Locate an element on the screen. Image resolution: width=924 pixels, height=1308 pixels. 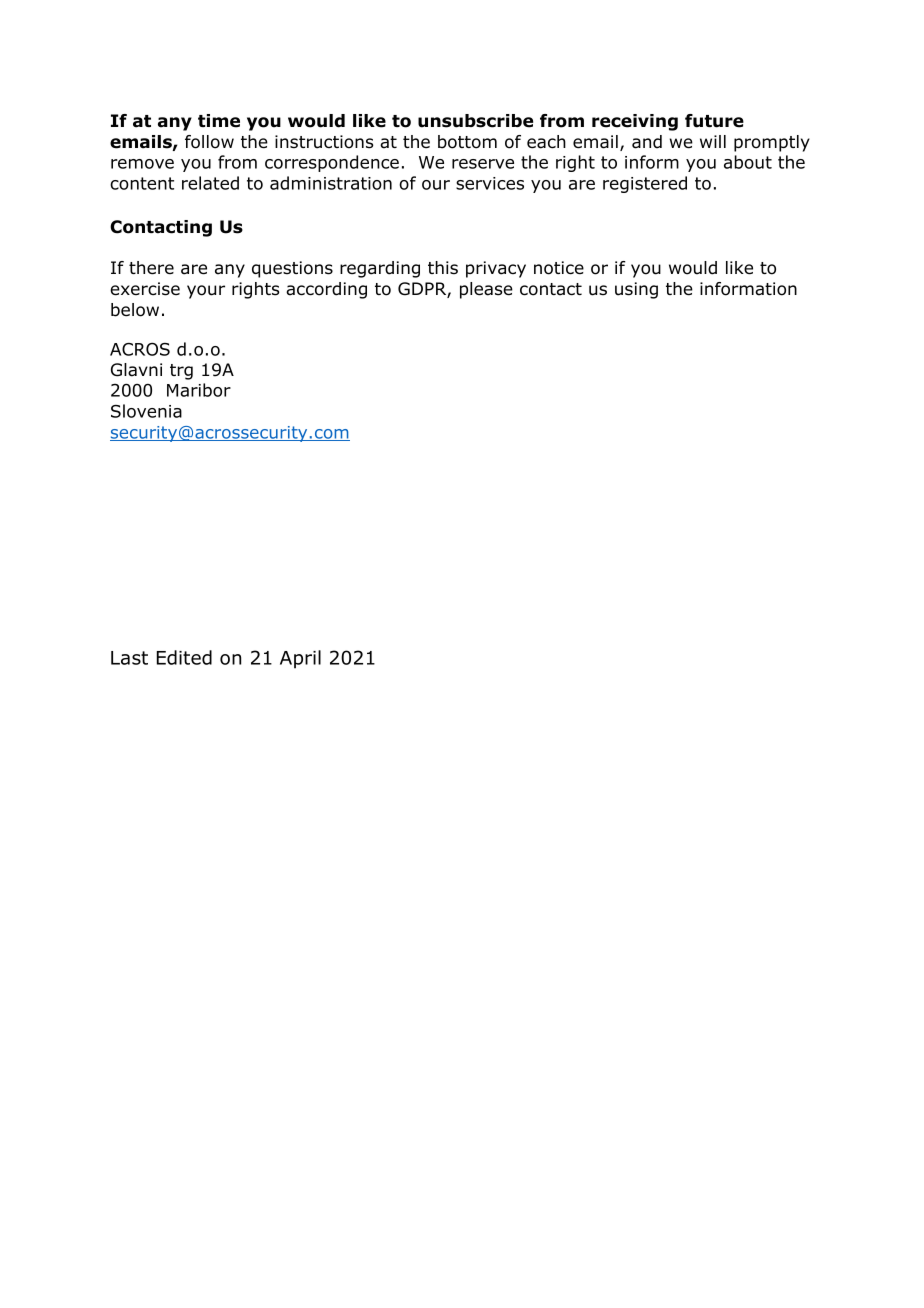
Edited is located at coordinates (184, 657).
